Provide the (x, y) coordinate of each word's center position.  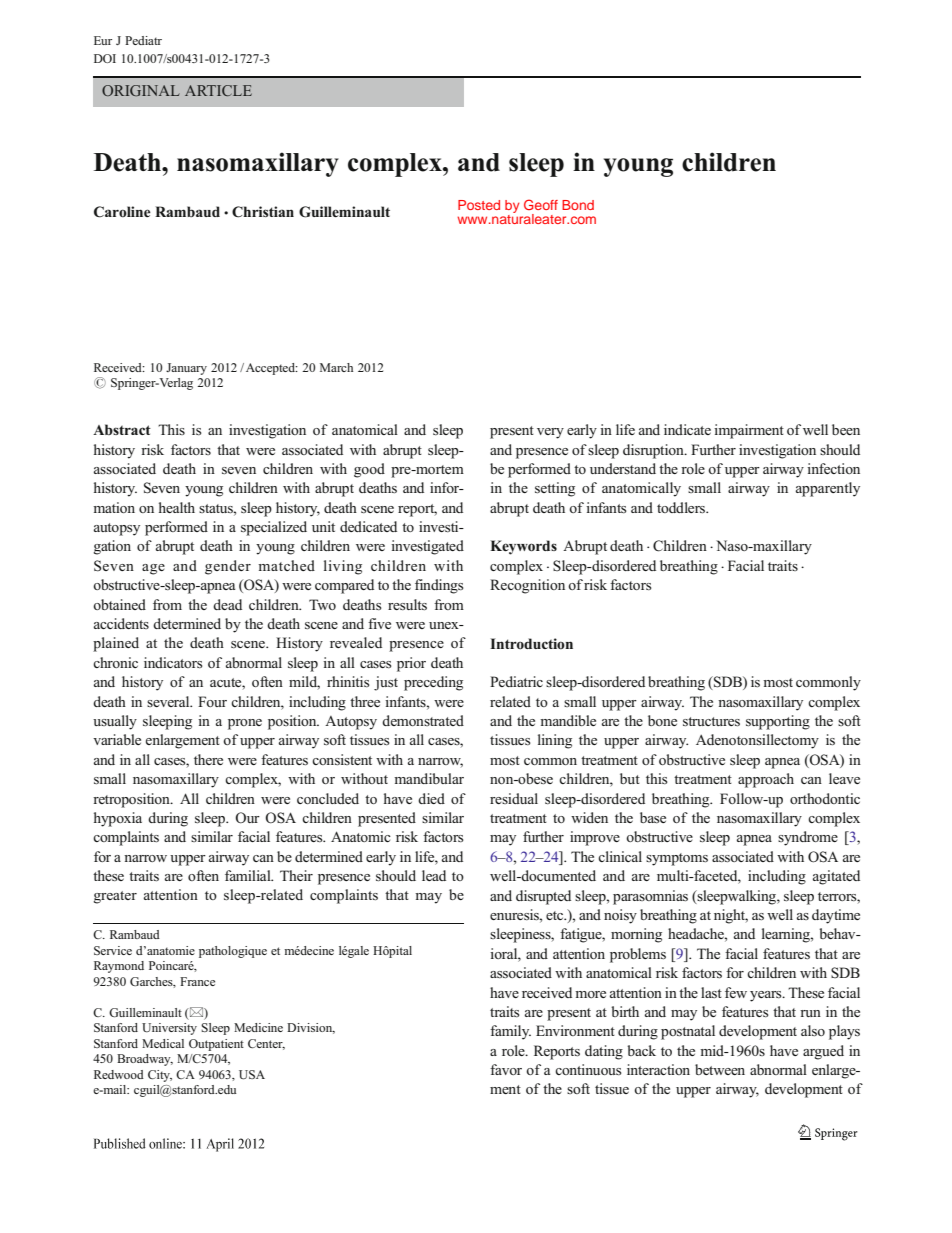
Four (212, 701)
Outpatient (216, 1045)
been (846, 429)
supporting (778, 722)
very (550, 433)
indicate (687, 429)
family (510, 1032)
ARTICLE (218, 90)
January (186, 369)
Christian (263, 212)
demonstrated (423, 720)
